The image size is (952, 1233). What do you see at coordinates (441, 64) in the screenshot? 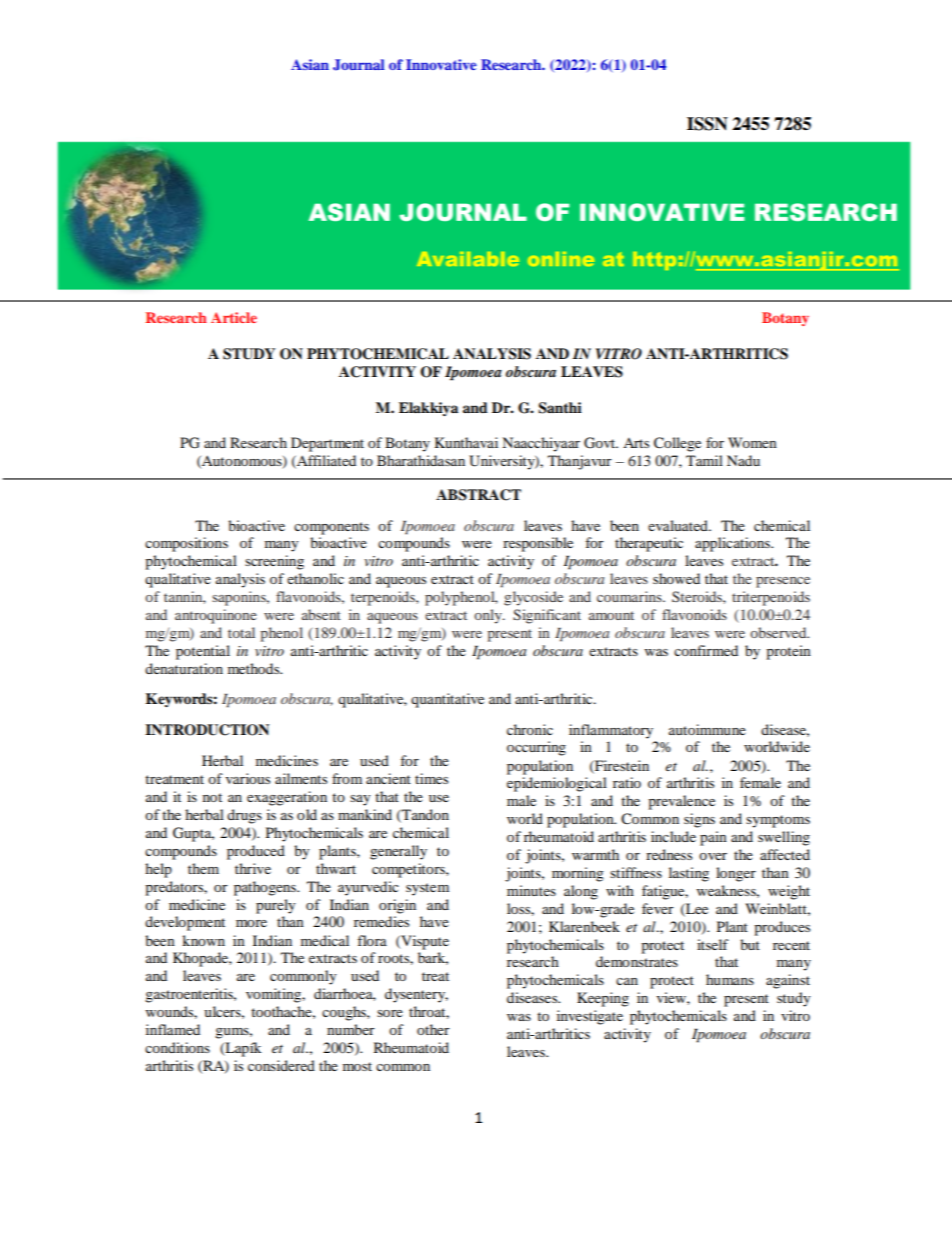
I see `Innovative` at bounding box center [441, 64].
